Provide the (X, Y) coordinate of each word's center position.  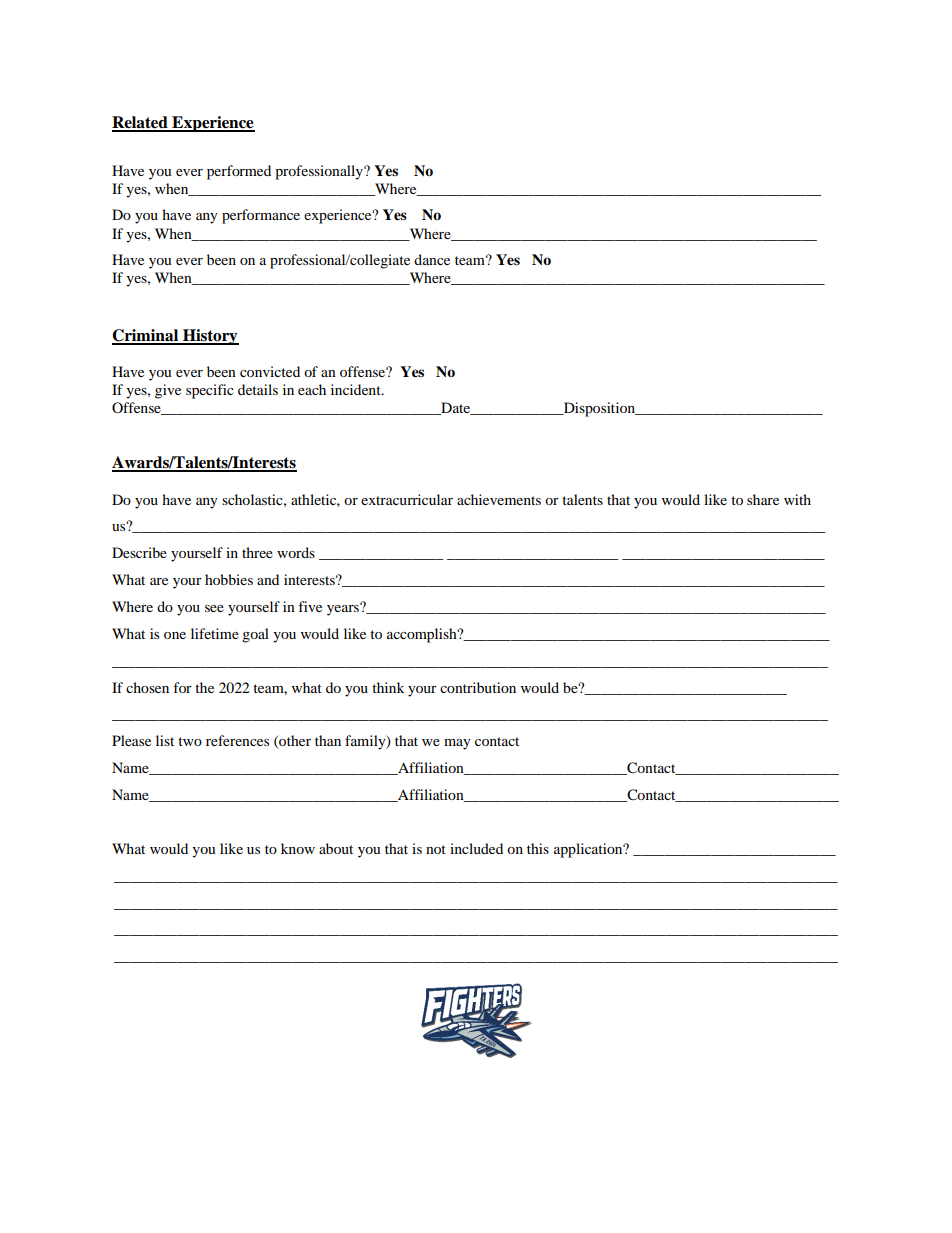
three (257, 552)
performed (239, 172)
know (298, 848)
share (763, 499)
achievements (499, 499)
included (476, 848)
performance (261, 216)
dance (432, 259)
